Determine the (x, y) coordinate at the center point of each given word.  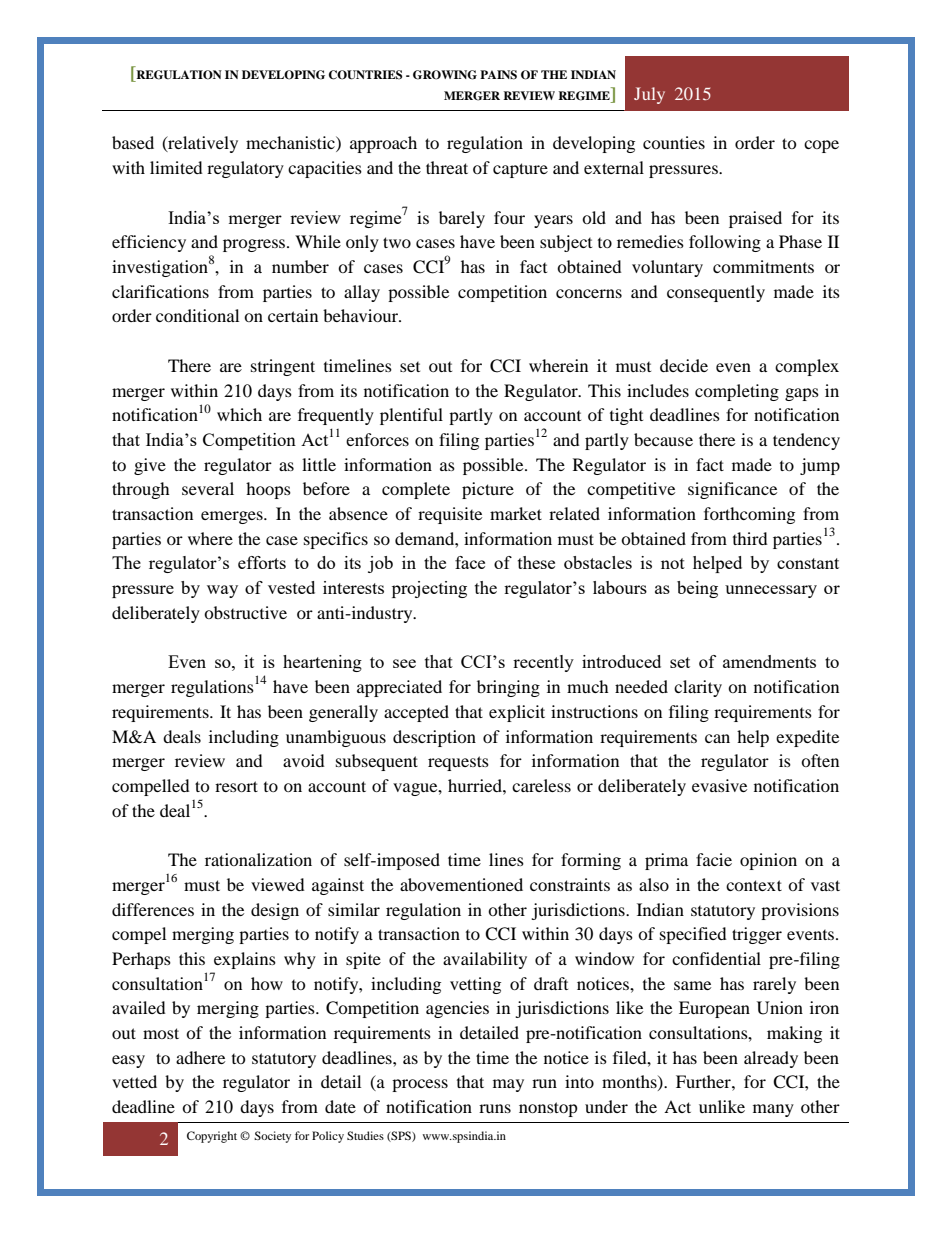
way (222, 591)
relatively (202, 144)
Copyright (212, 1137)
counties (674, 142)
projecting (429, 589)
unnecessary (771, 591)
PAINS (498, 75)
